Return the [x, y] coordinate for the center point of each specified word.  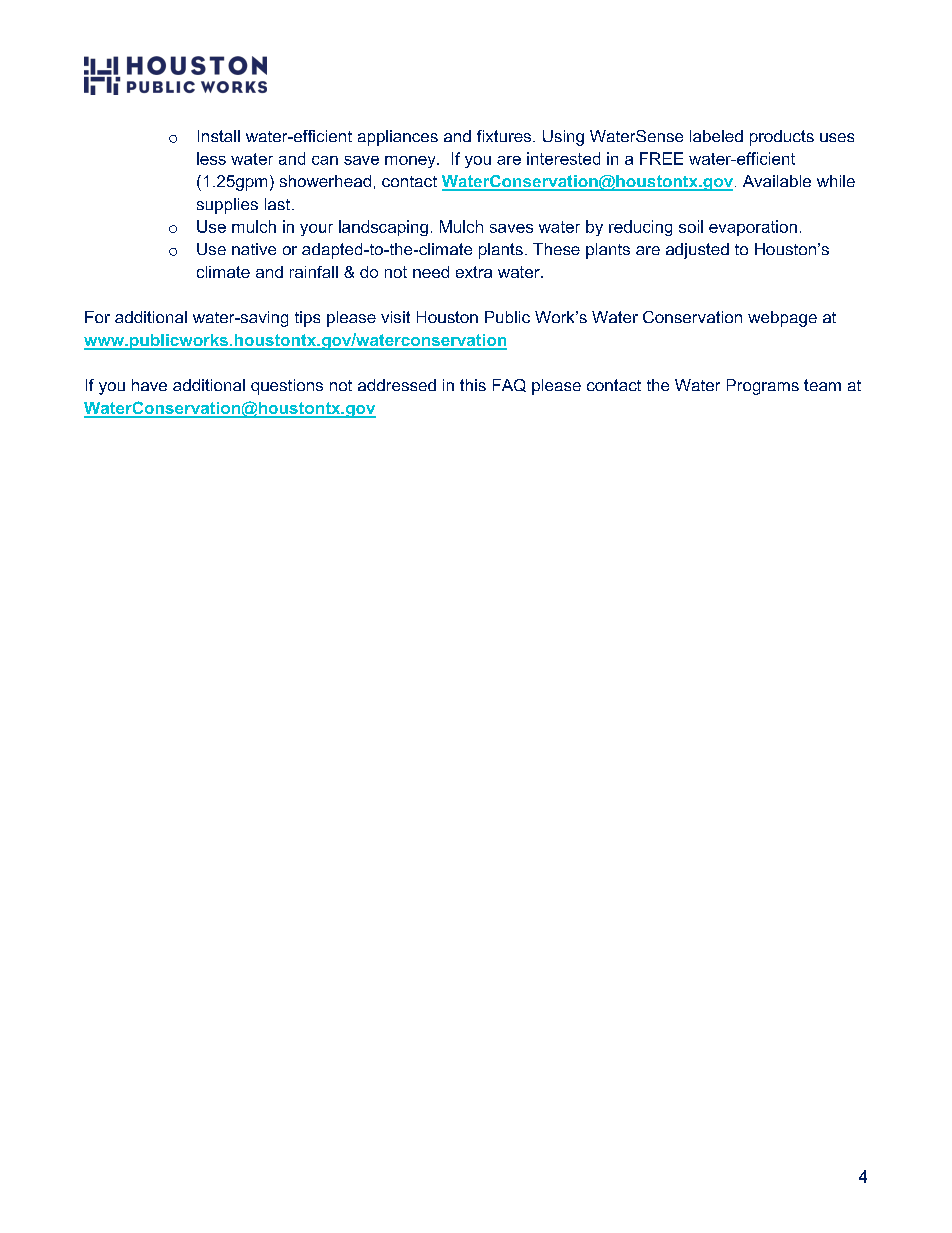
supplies [227, 206]
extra [474, 272]
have [149, 385]
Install [219, 136]
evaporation [753, 228]
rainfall [314, 272]
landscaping [383, 228]
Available [777, 181]
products [782, 138]
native [254, 249]
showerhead [325, 181]
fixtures [505, 136]
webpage [782, 319]
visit [395, 317]
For [97, 317]
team [822, 385]
